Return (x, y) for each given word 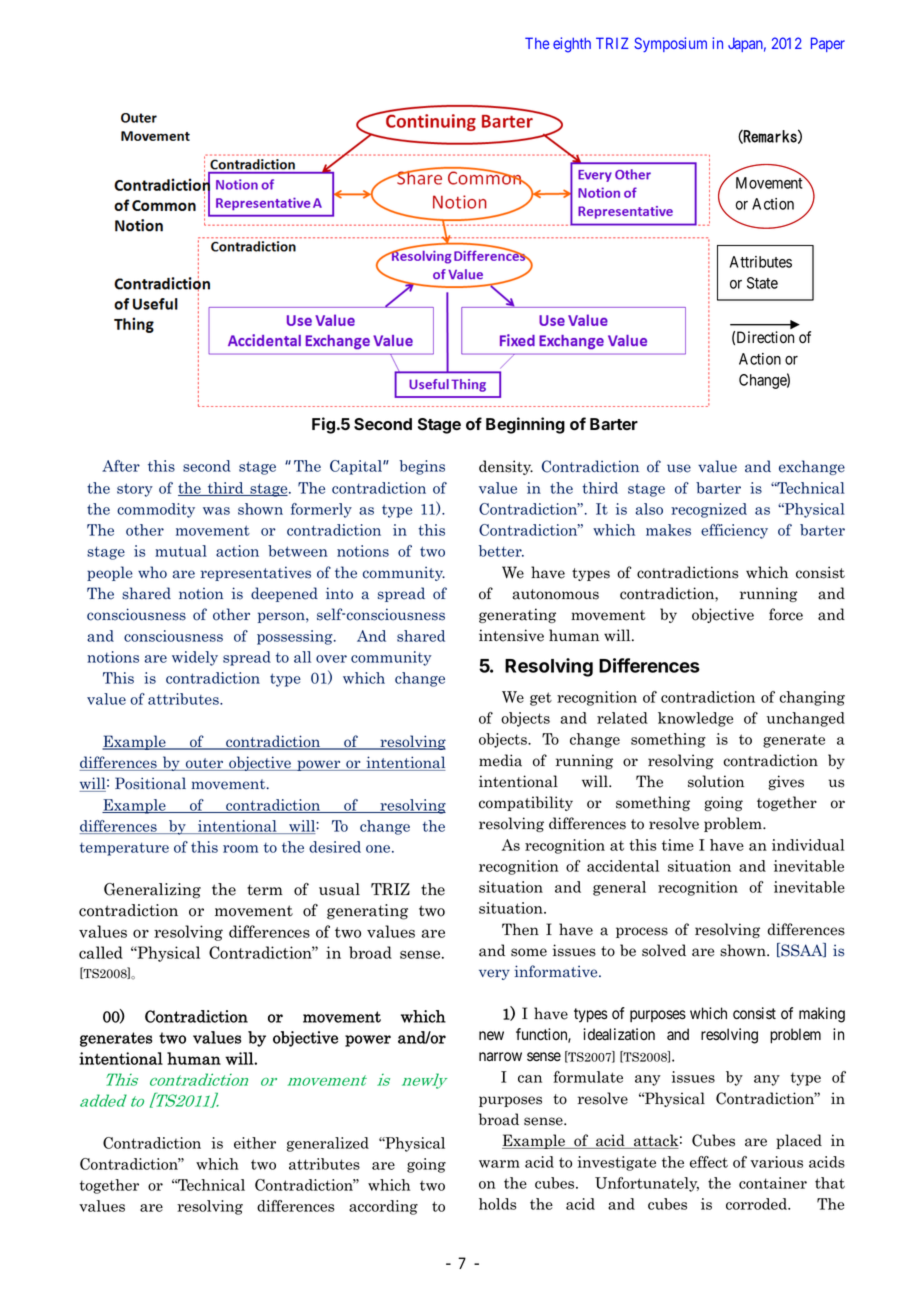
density (506, 467)
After (121, 466)
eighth (572, 45)
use (679, 468)
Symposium (670, 44)
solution (716, 781)
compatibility (526, 803)
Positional (150, 783)
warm (499, 1164)
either (255, 1143)
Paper (828, 44)
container (773, 1183)
